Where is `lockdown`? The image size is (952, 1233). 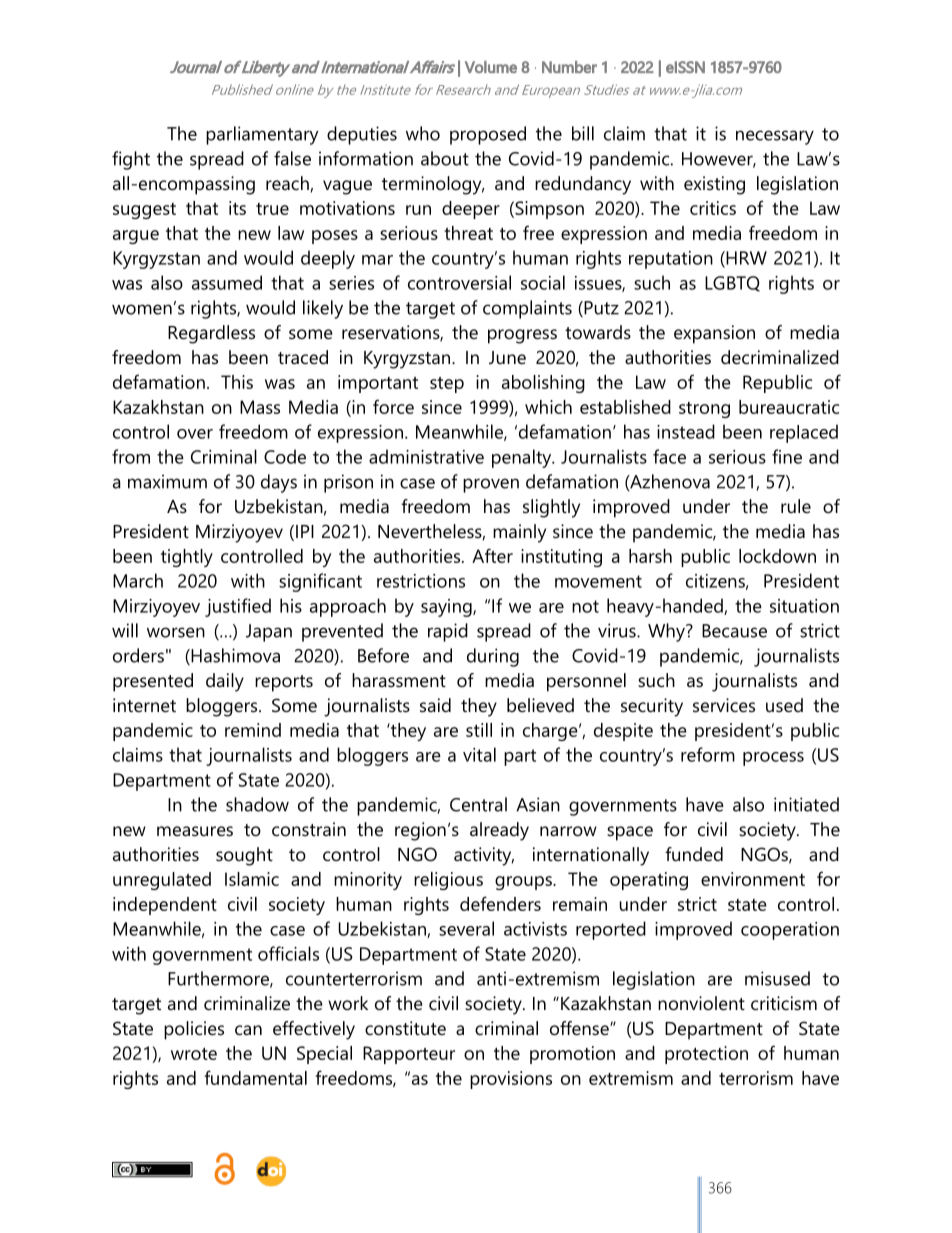 lockdown is located at coordinates (777, 556).
